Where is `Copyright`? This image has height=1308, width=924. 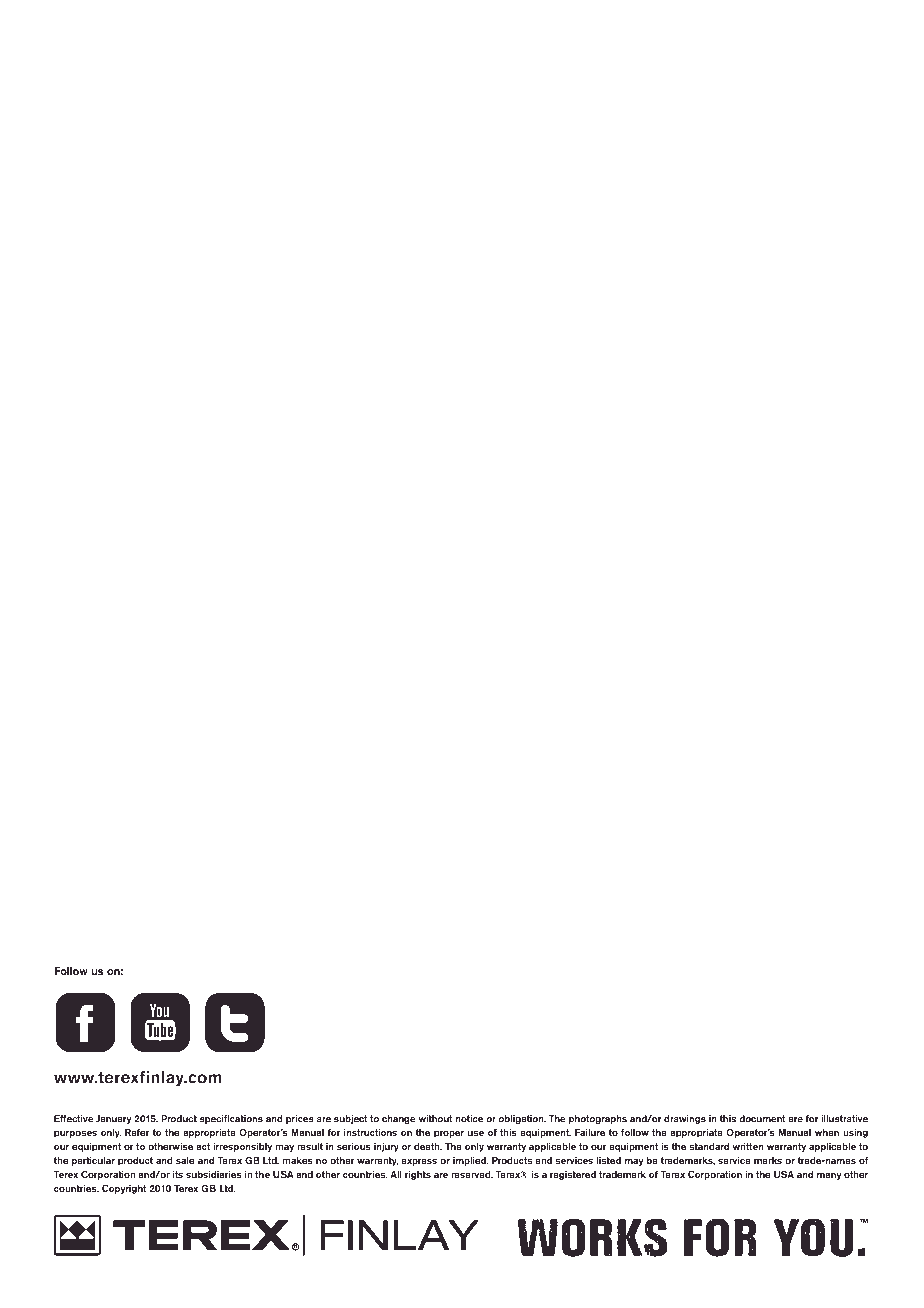
Copyright is located at coordinates (124, 1189).
